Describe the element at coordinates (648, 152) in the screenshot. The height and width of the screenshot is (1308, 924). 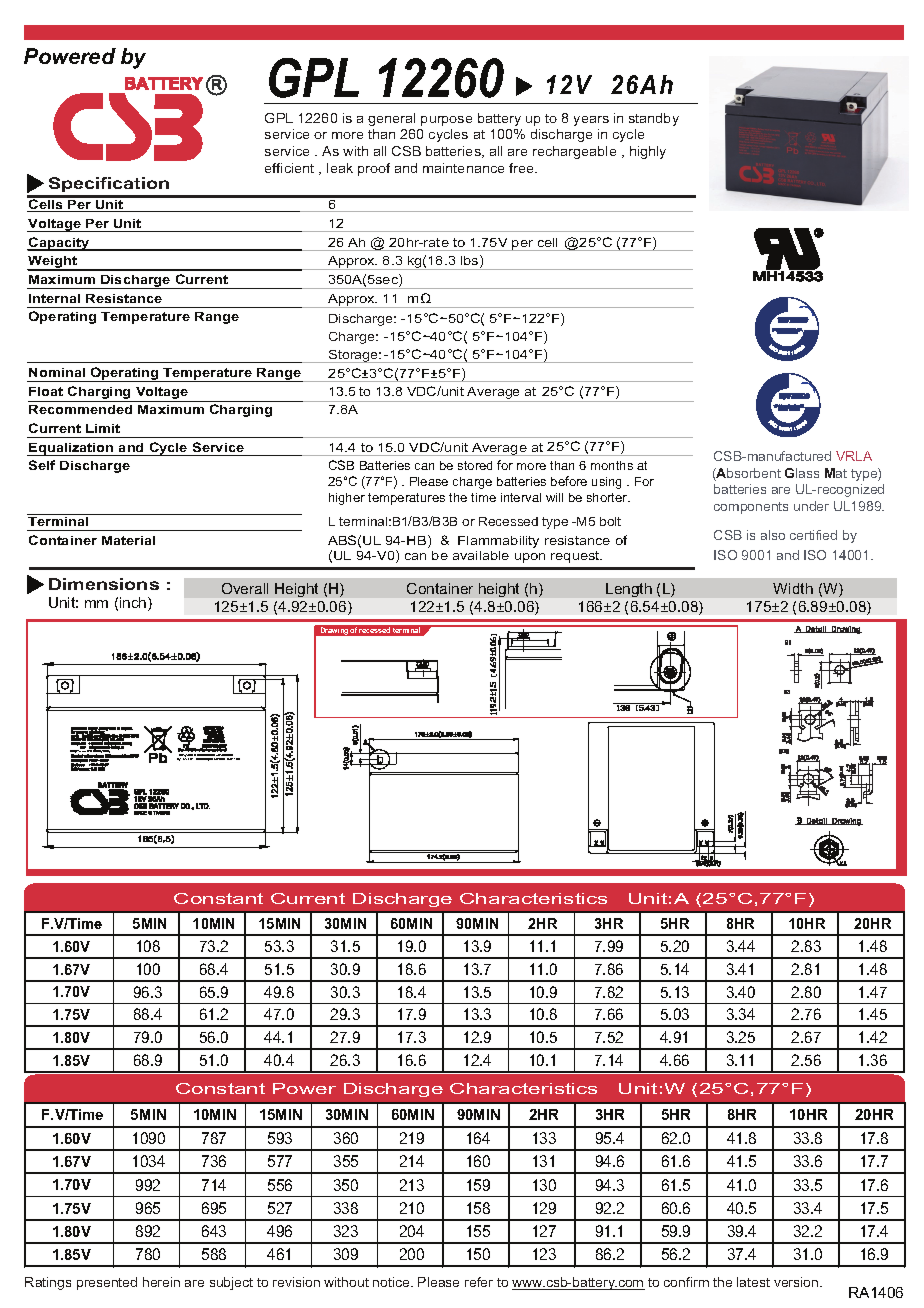
I see `highly` at that location.
